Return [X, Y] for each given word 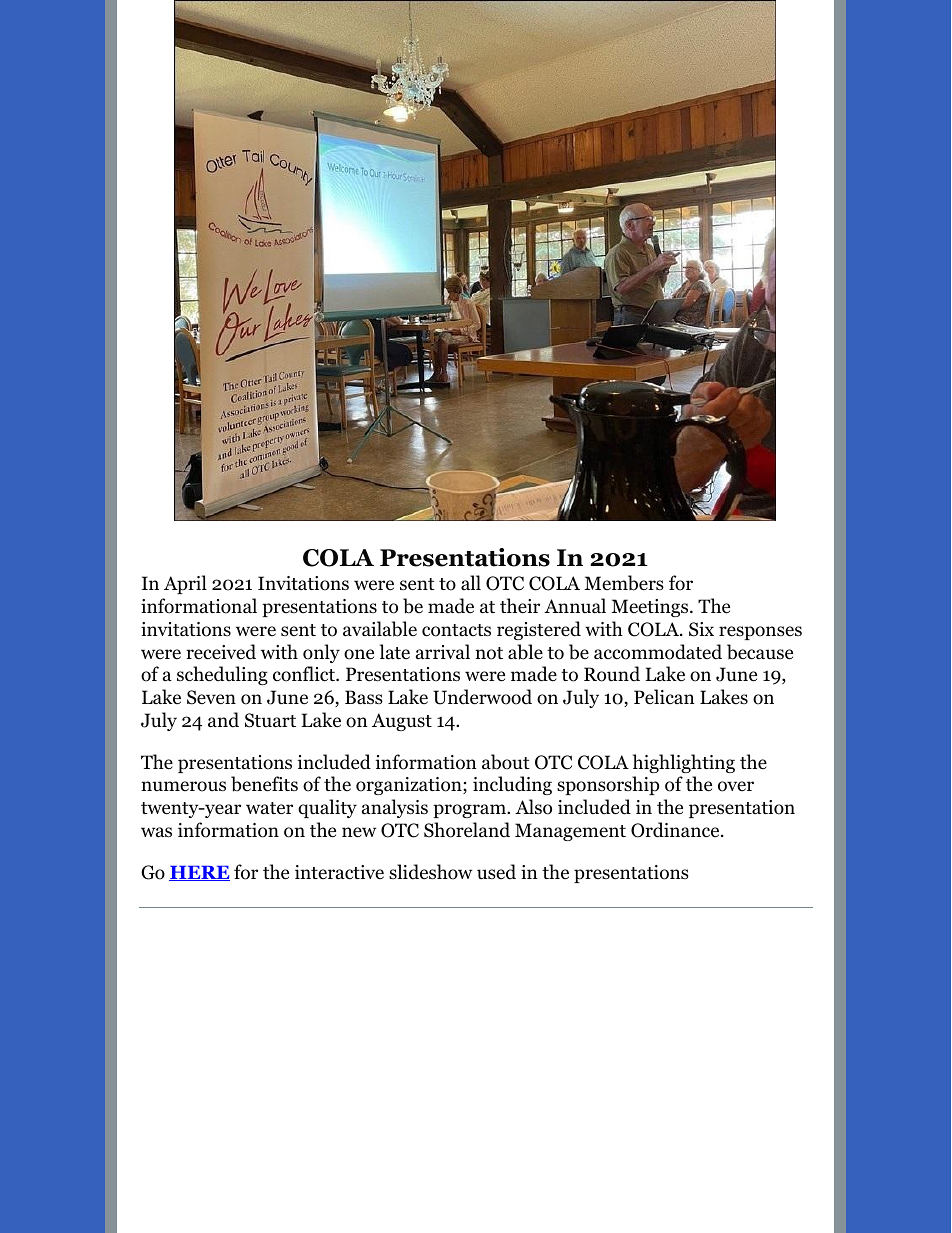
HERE [199, 873]
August [402, 722]
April [185, 584]
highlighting [684, 763]
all [471, 582]
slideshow [430, 872]
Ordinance [676, 830]
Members [624, 583]
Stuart [270, 720]
